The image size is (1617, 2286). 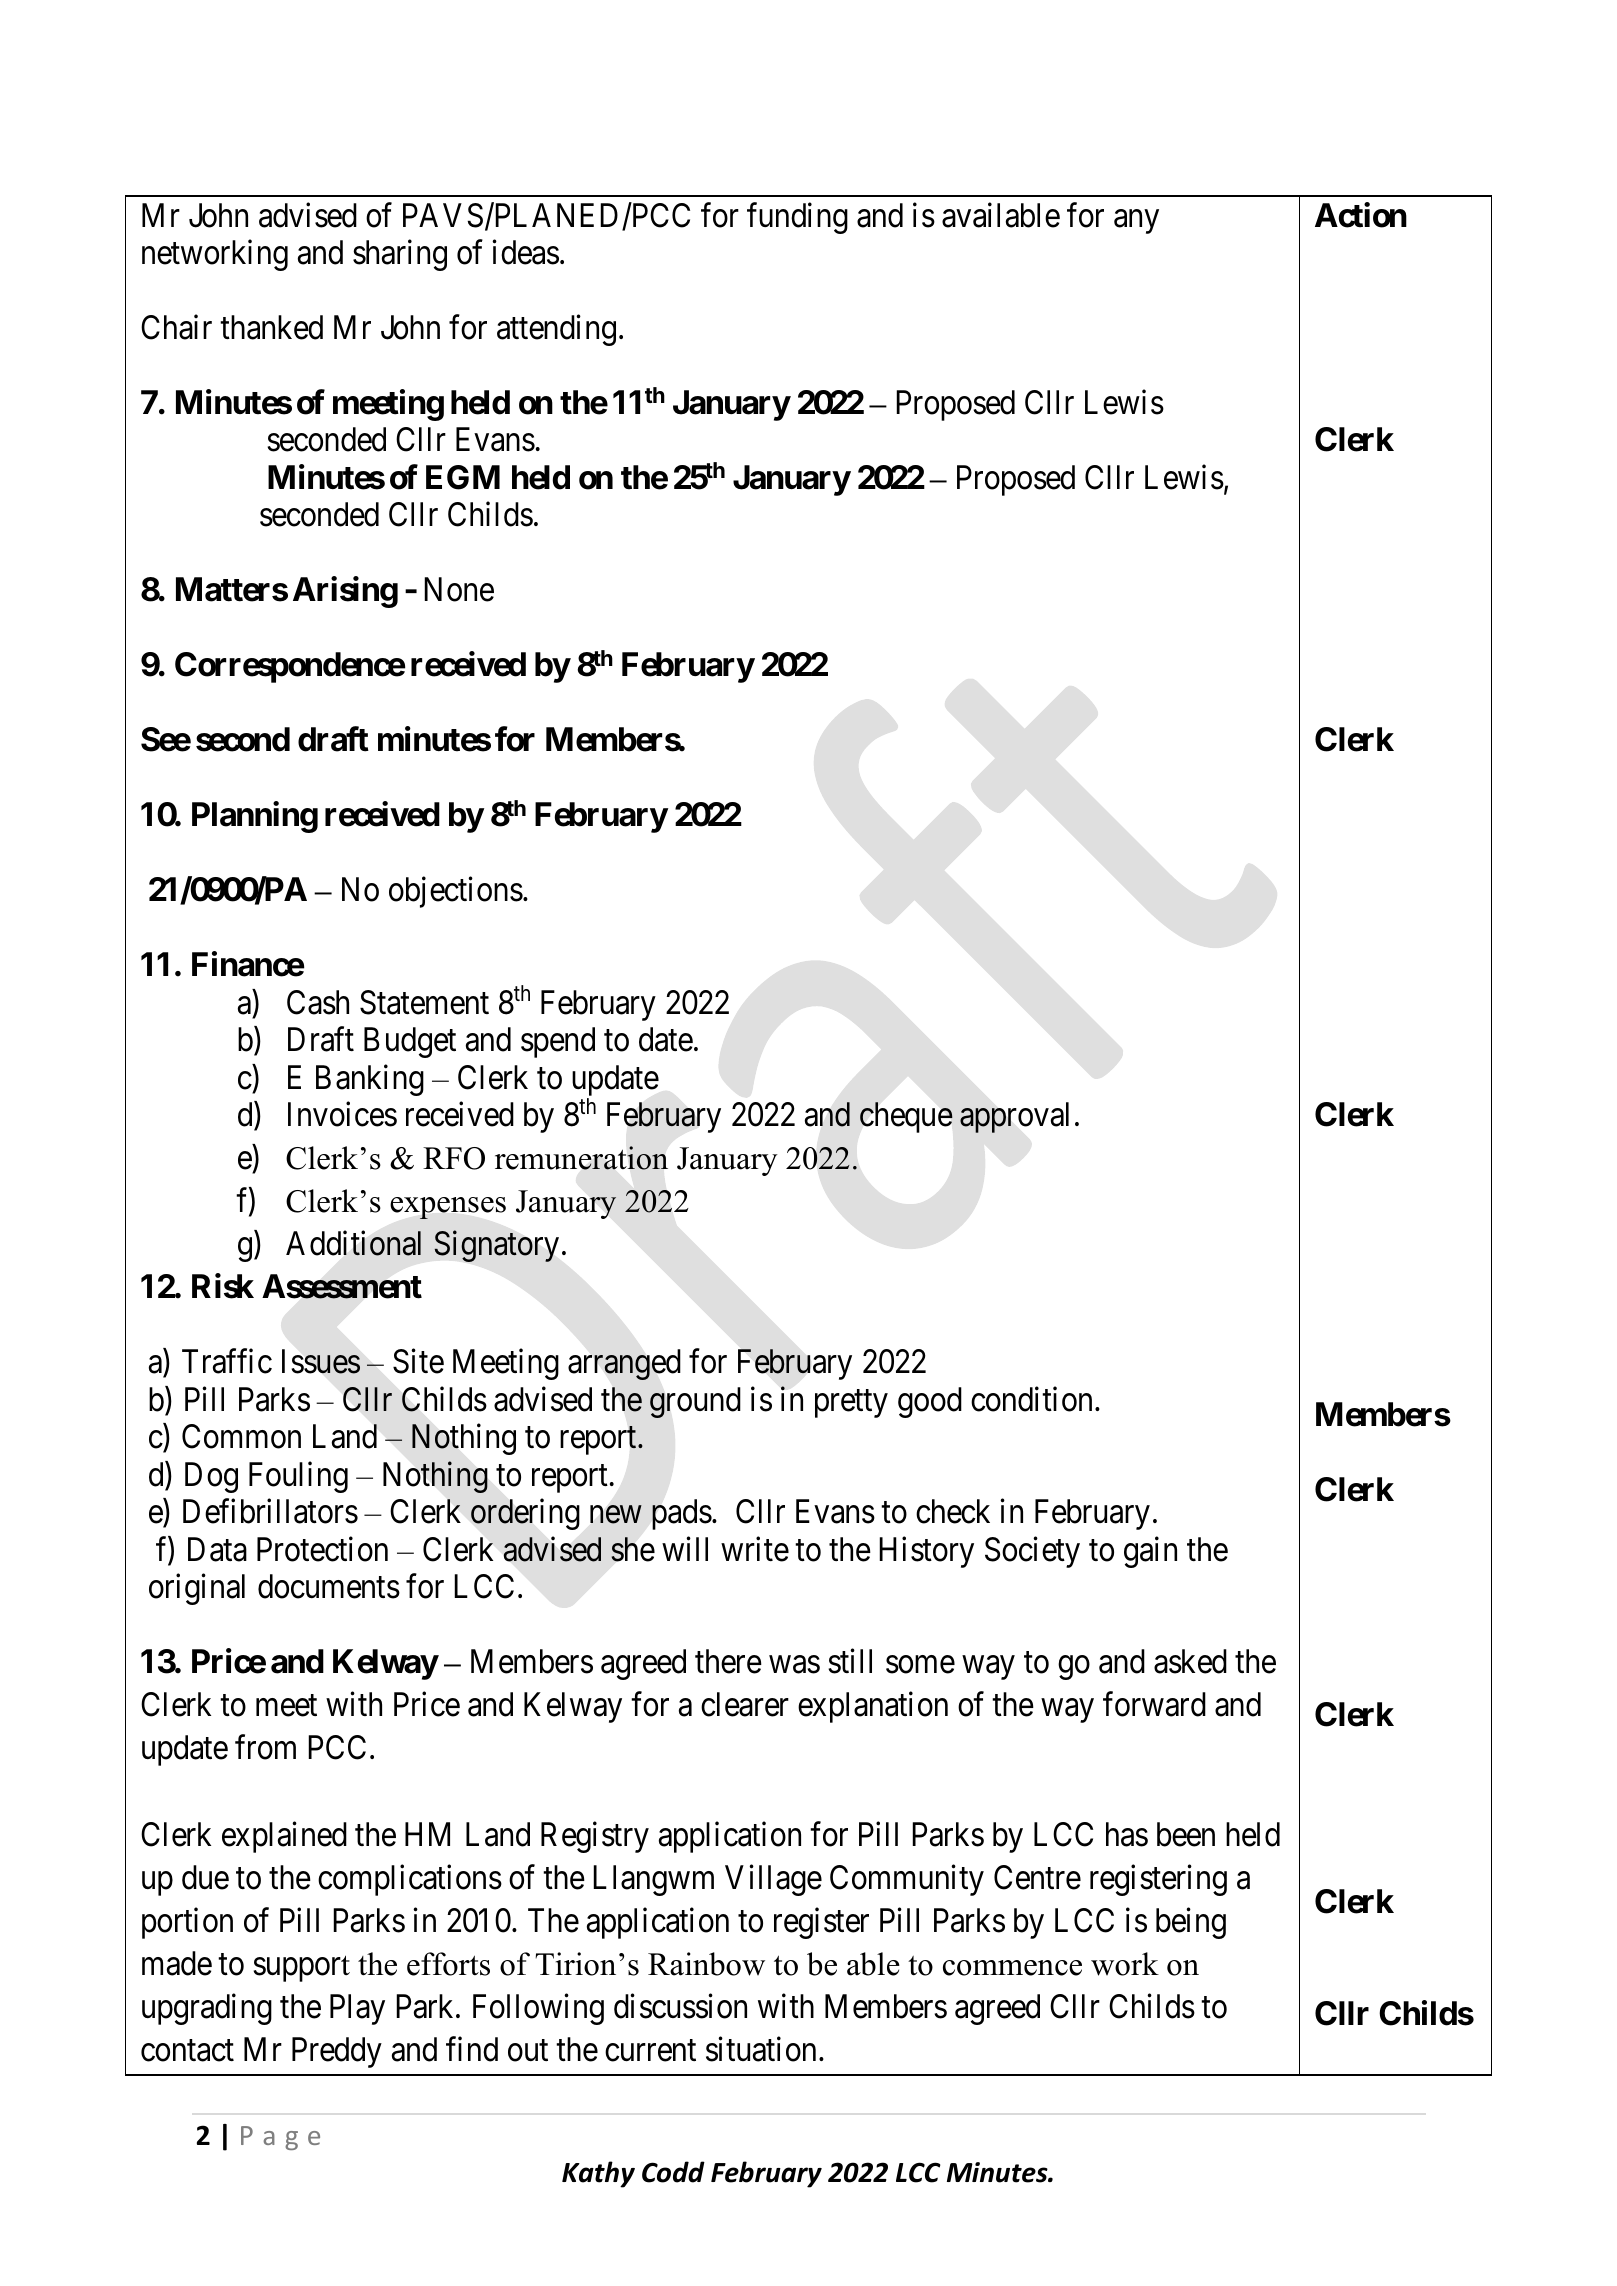 I want to click on objections, so click(x=456, y=892).
